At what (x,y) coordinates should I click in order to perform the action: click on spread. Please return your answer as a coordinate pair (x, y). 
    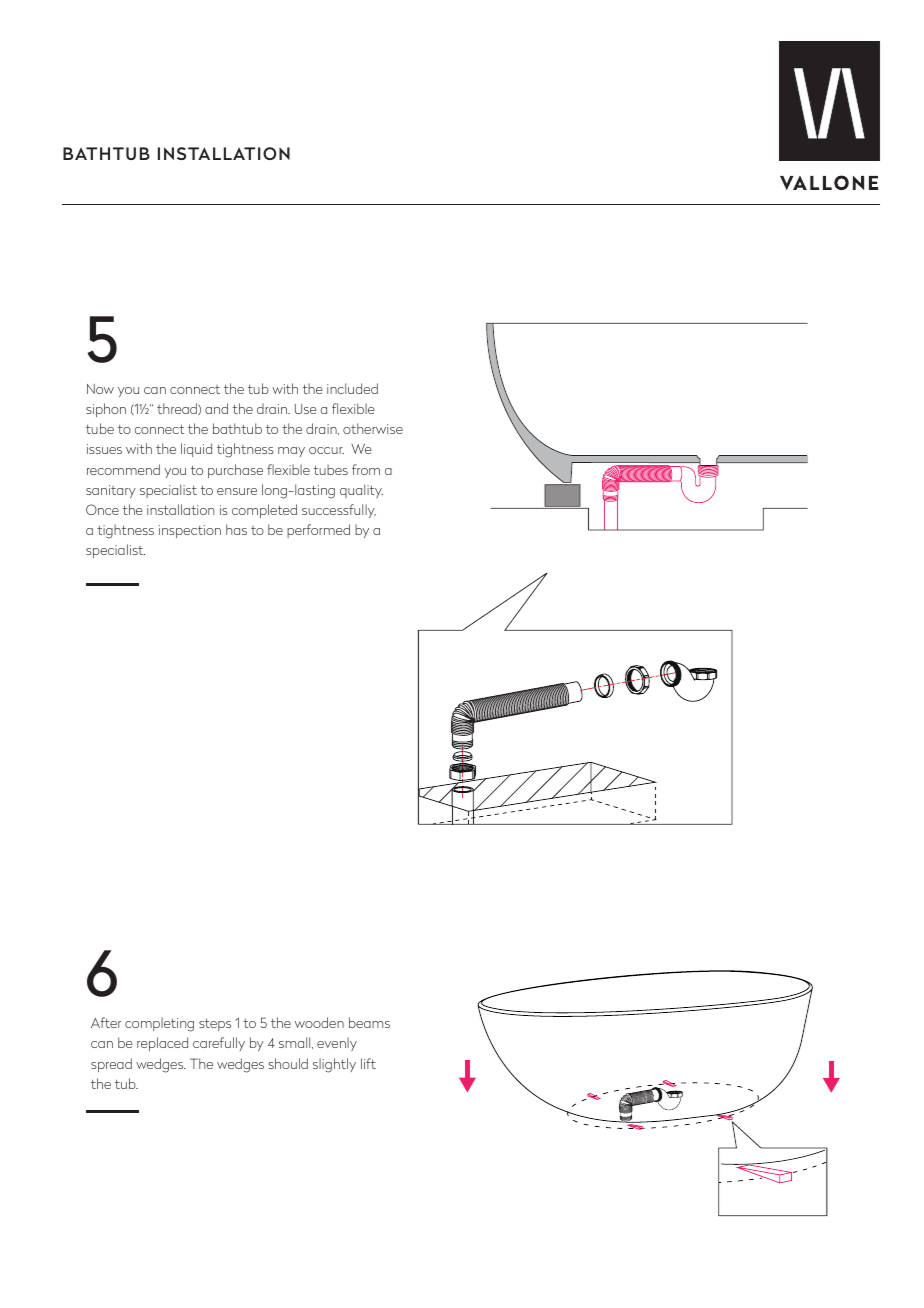
    Looking at the image, I should click on (111, 1065).
